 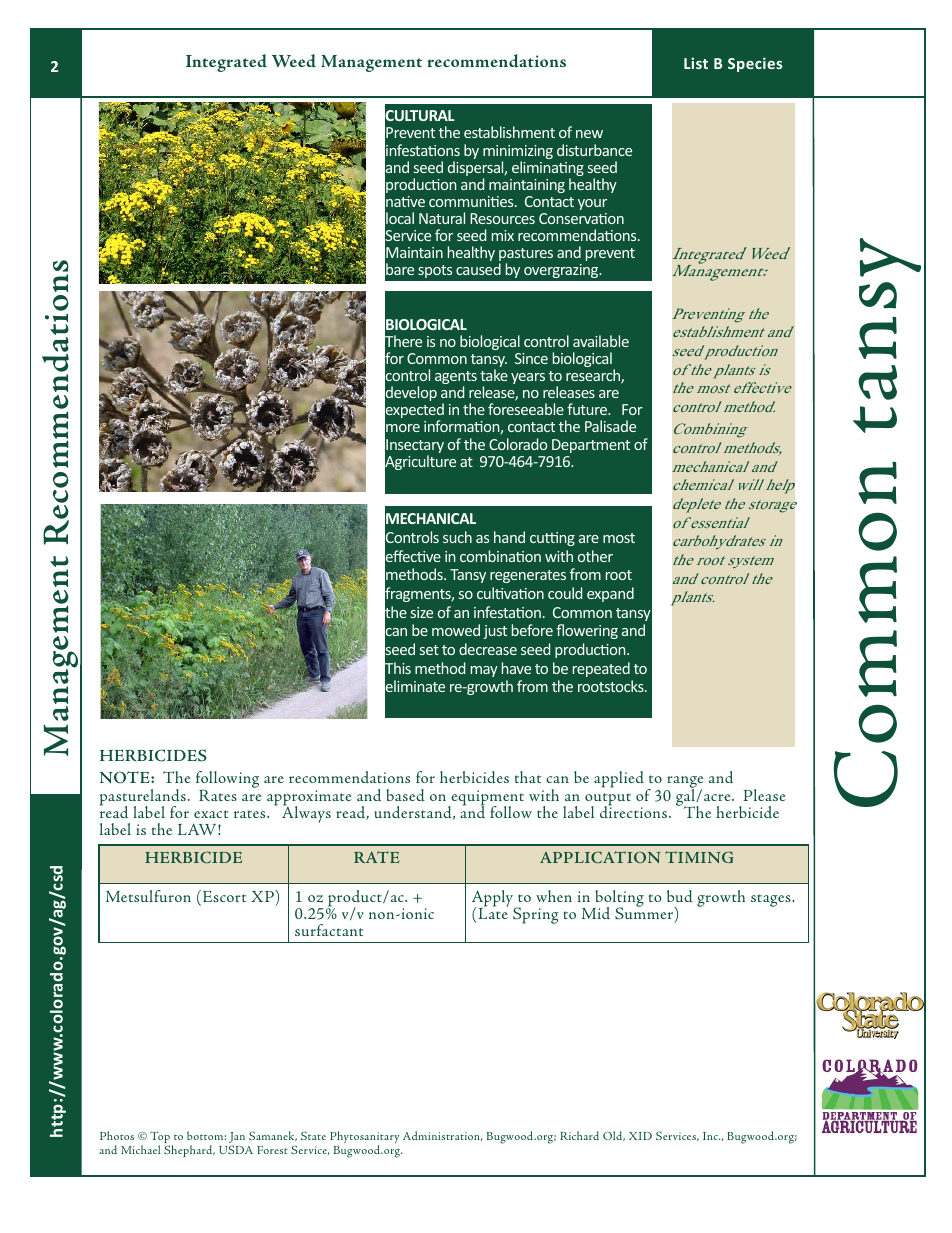 I want to click on expand, so click(x=610, y=594).
